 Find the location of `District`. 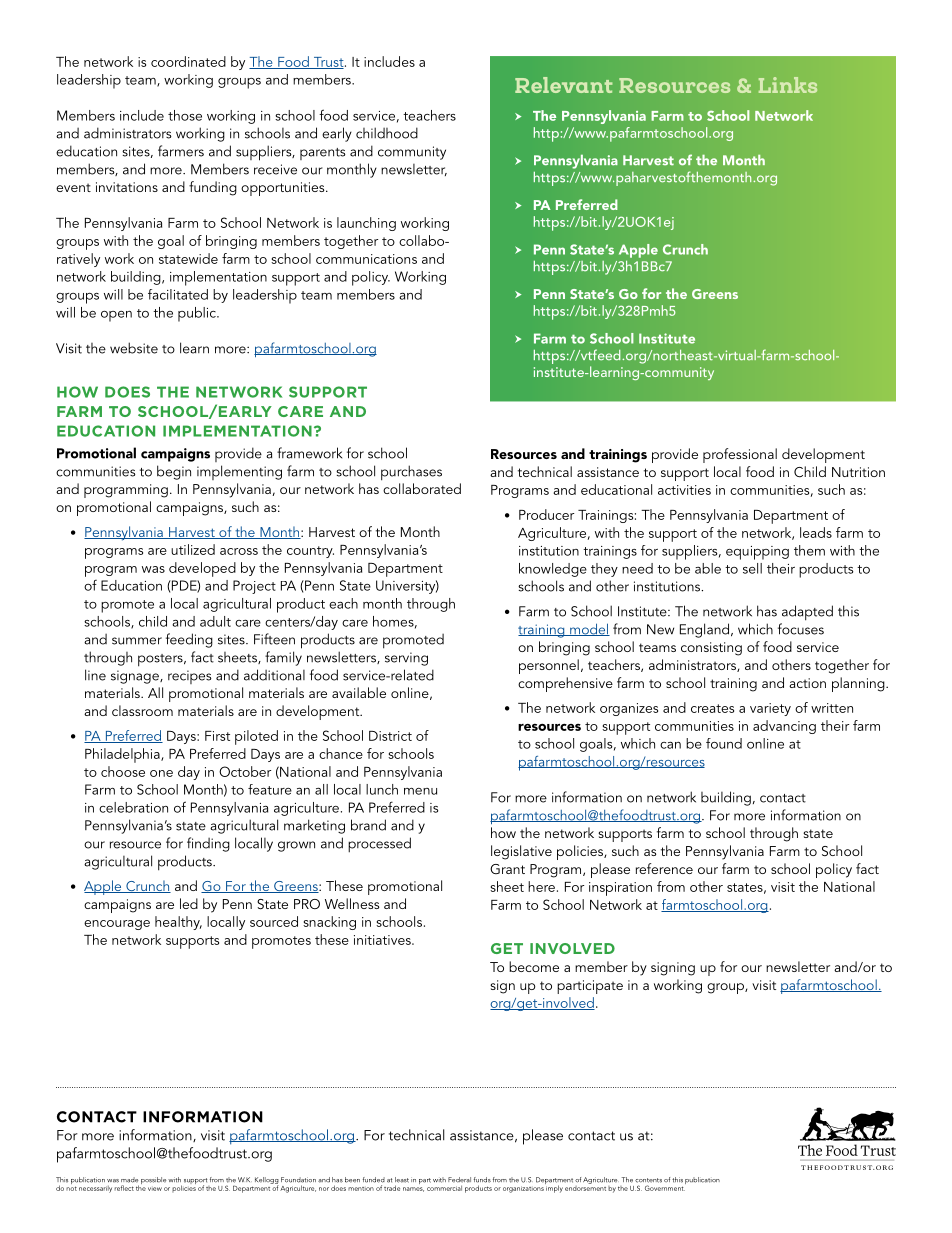

District is located at coordinates (390, 736).
